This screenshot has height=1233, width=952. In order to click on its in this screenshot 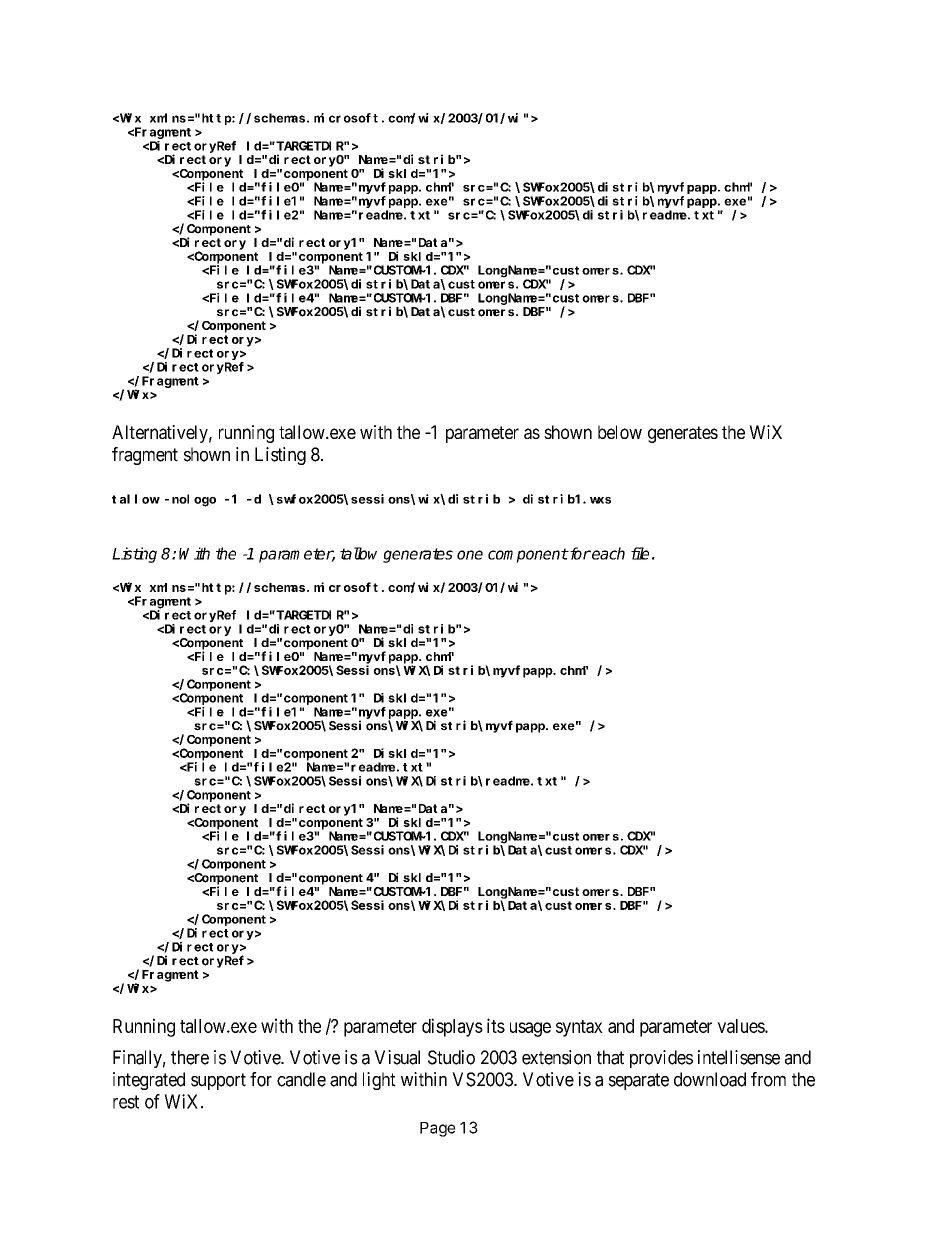, I will do `click(496, 1025)`.
